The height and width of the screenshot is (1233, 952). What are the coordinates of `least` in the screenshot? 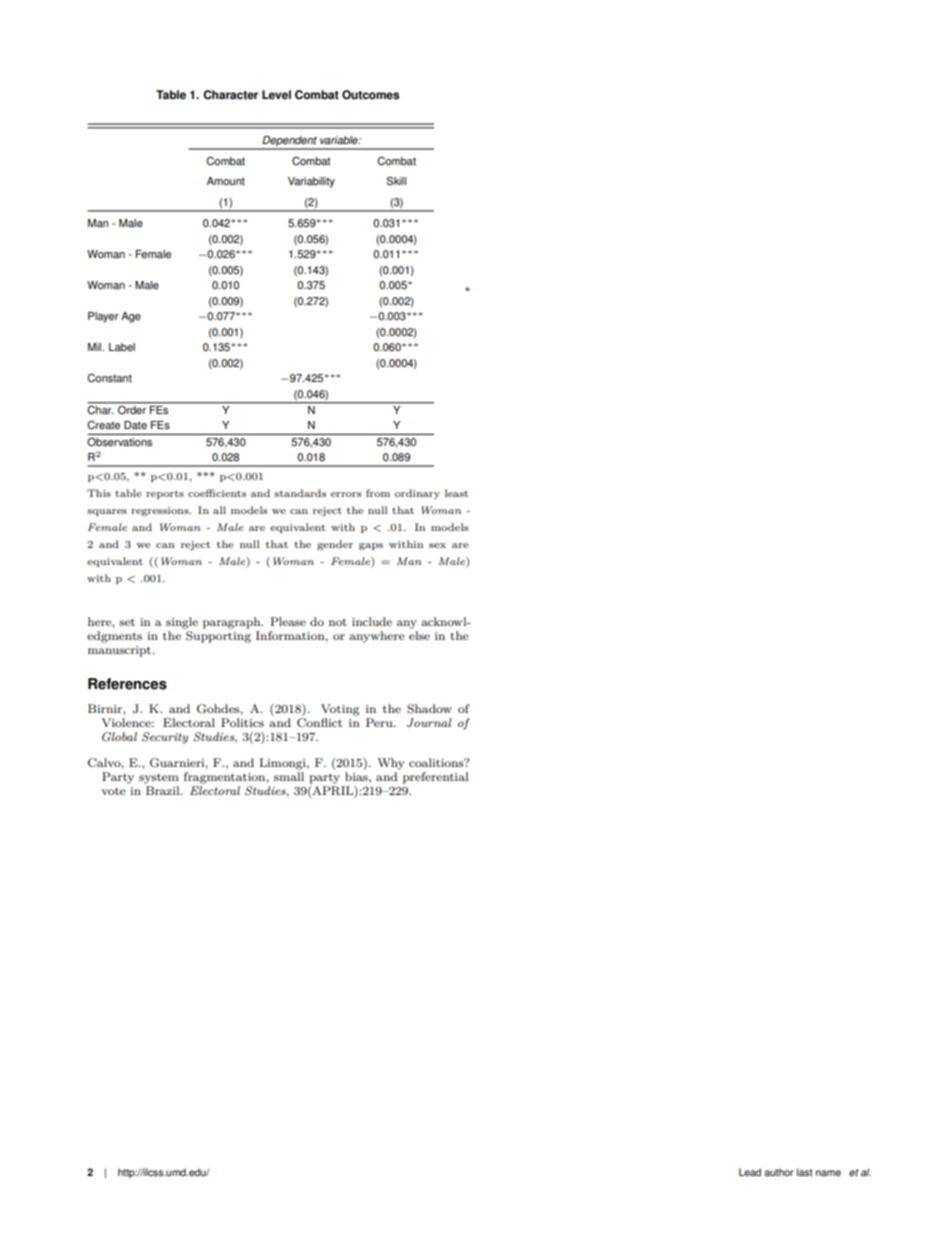 It's located at (456, 493).
